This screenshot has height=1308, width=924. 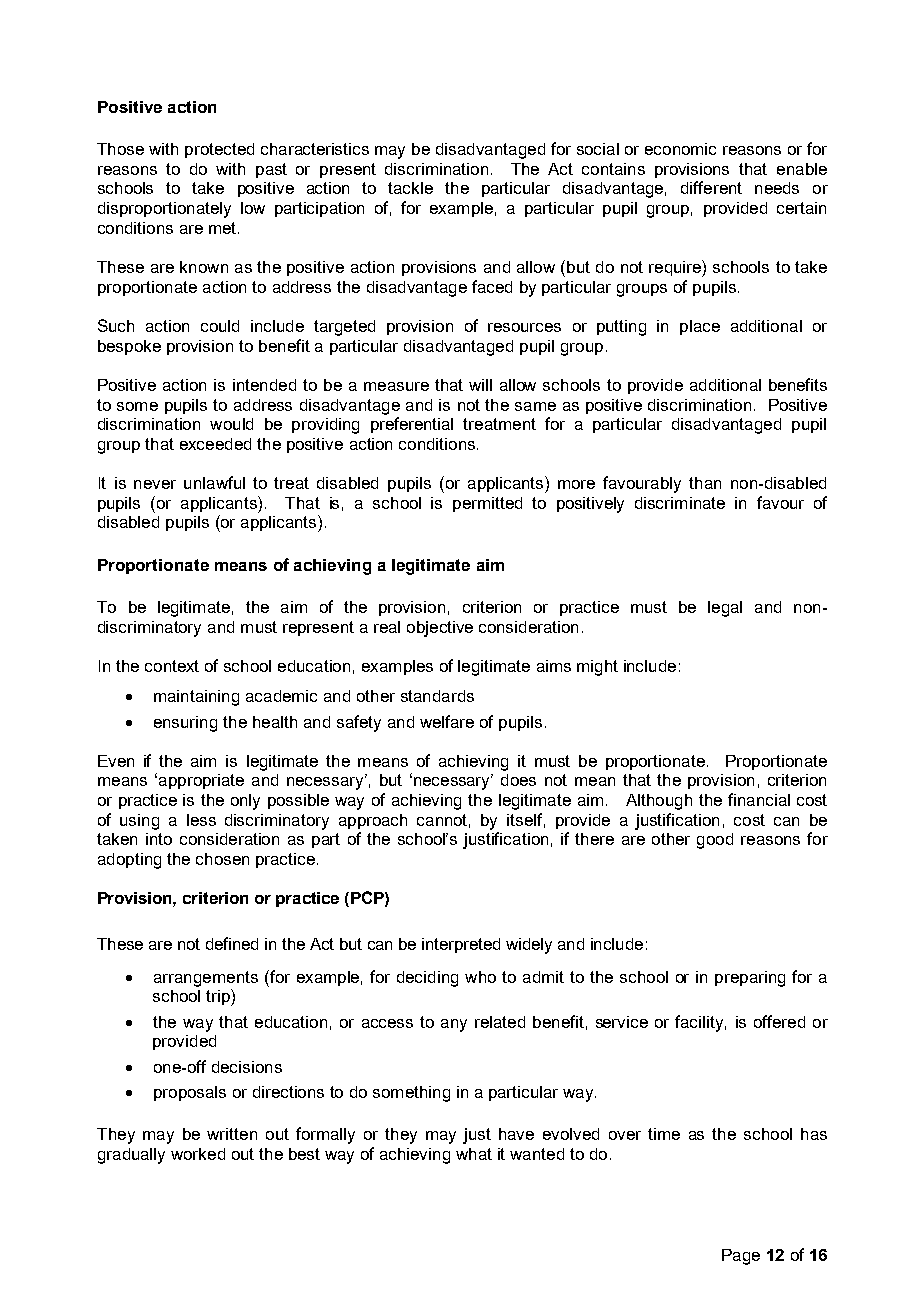 What do you see at coordinates (196, 698) in the screenshot?
I see `maintaining` at bounding box center [196, 698].
